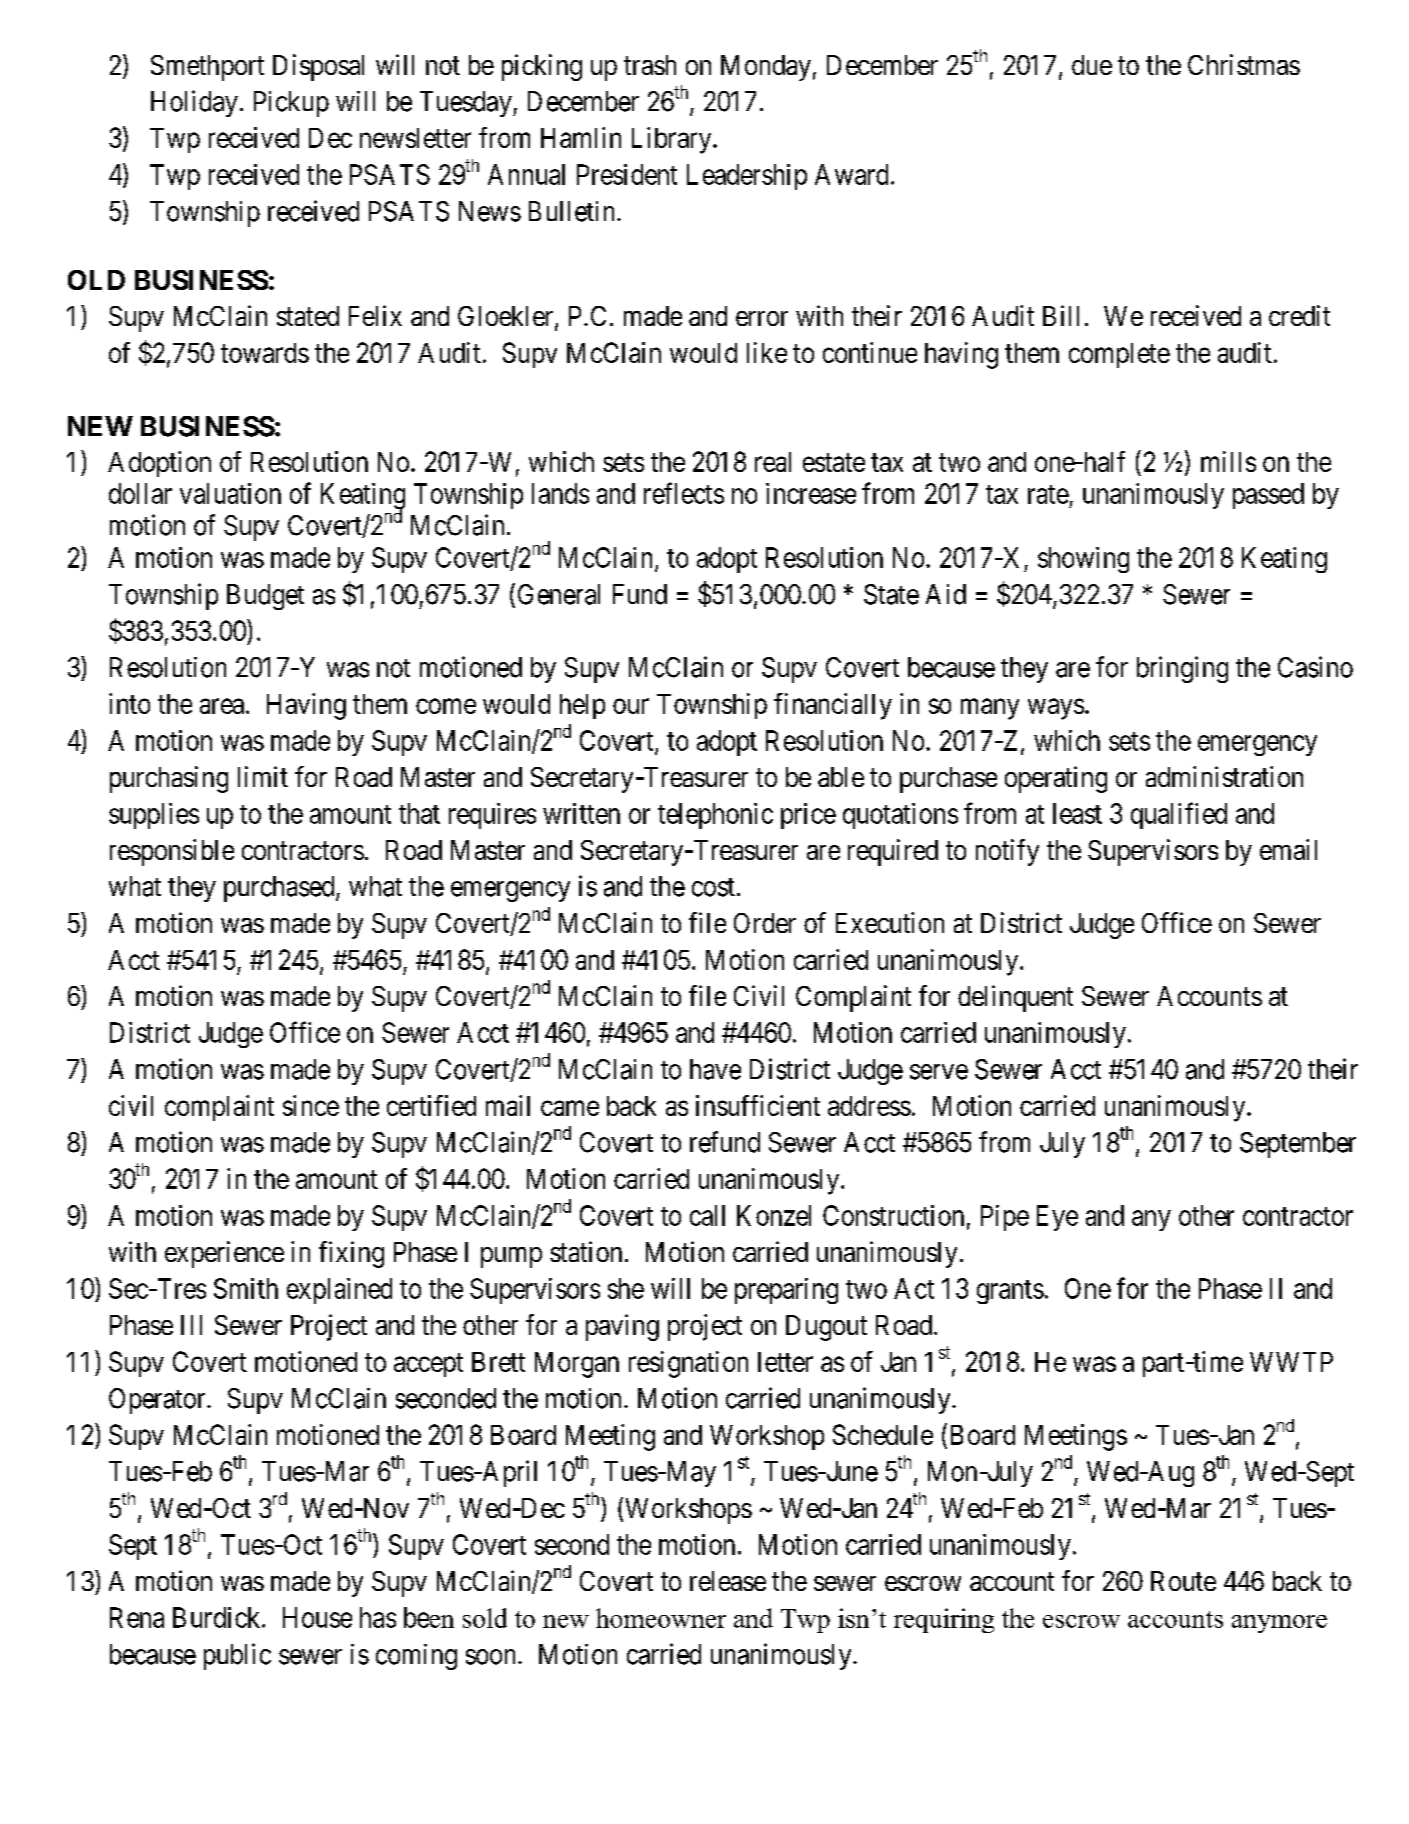 This page has height=1824, width=1409. Describe the element at coordinates (317, 1617) in the page. I see `House` at that location.
